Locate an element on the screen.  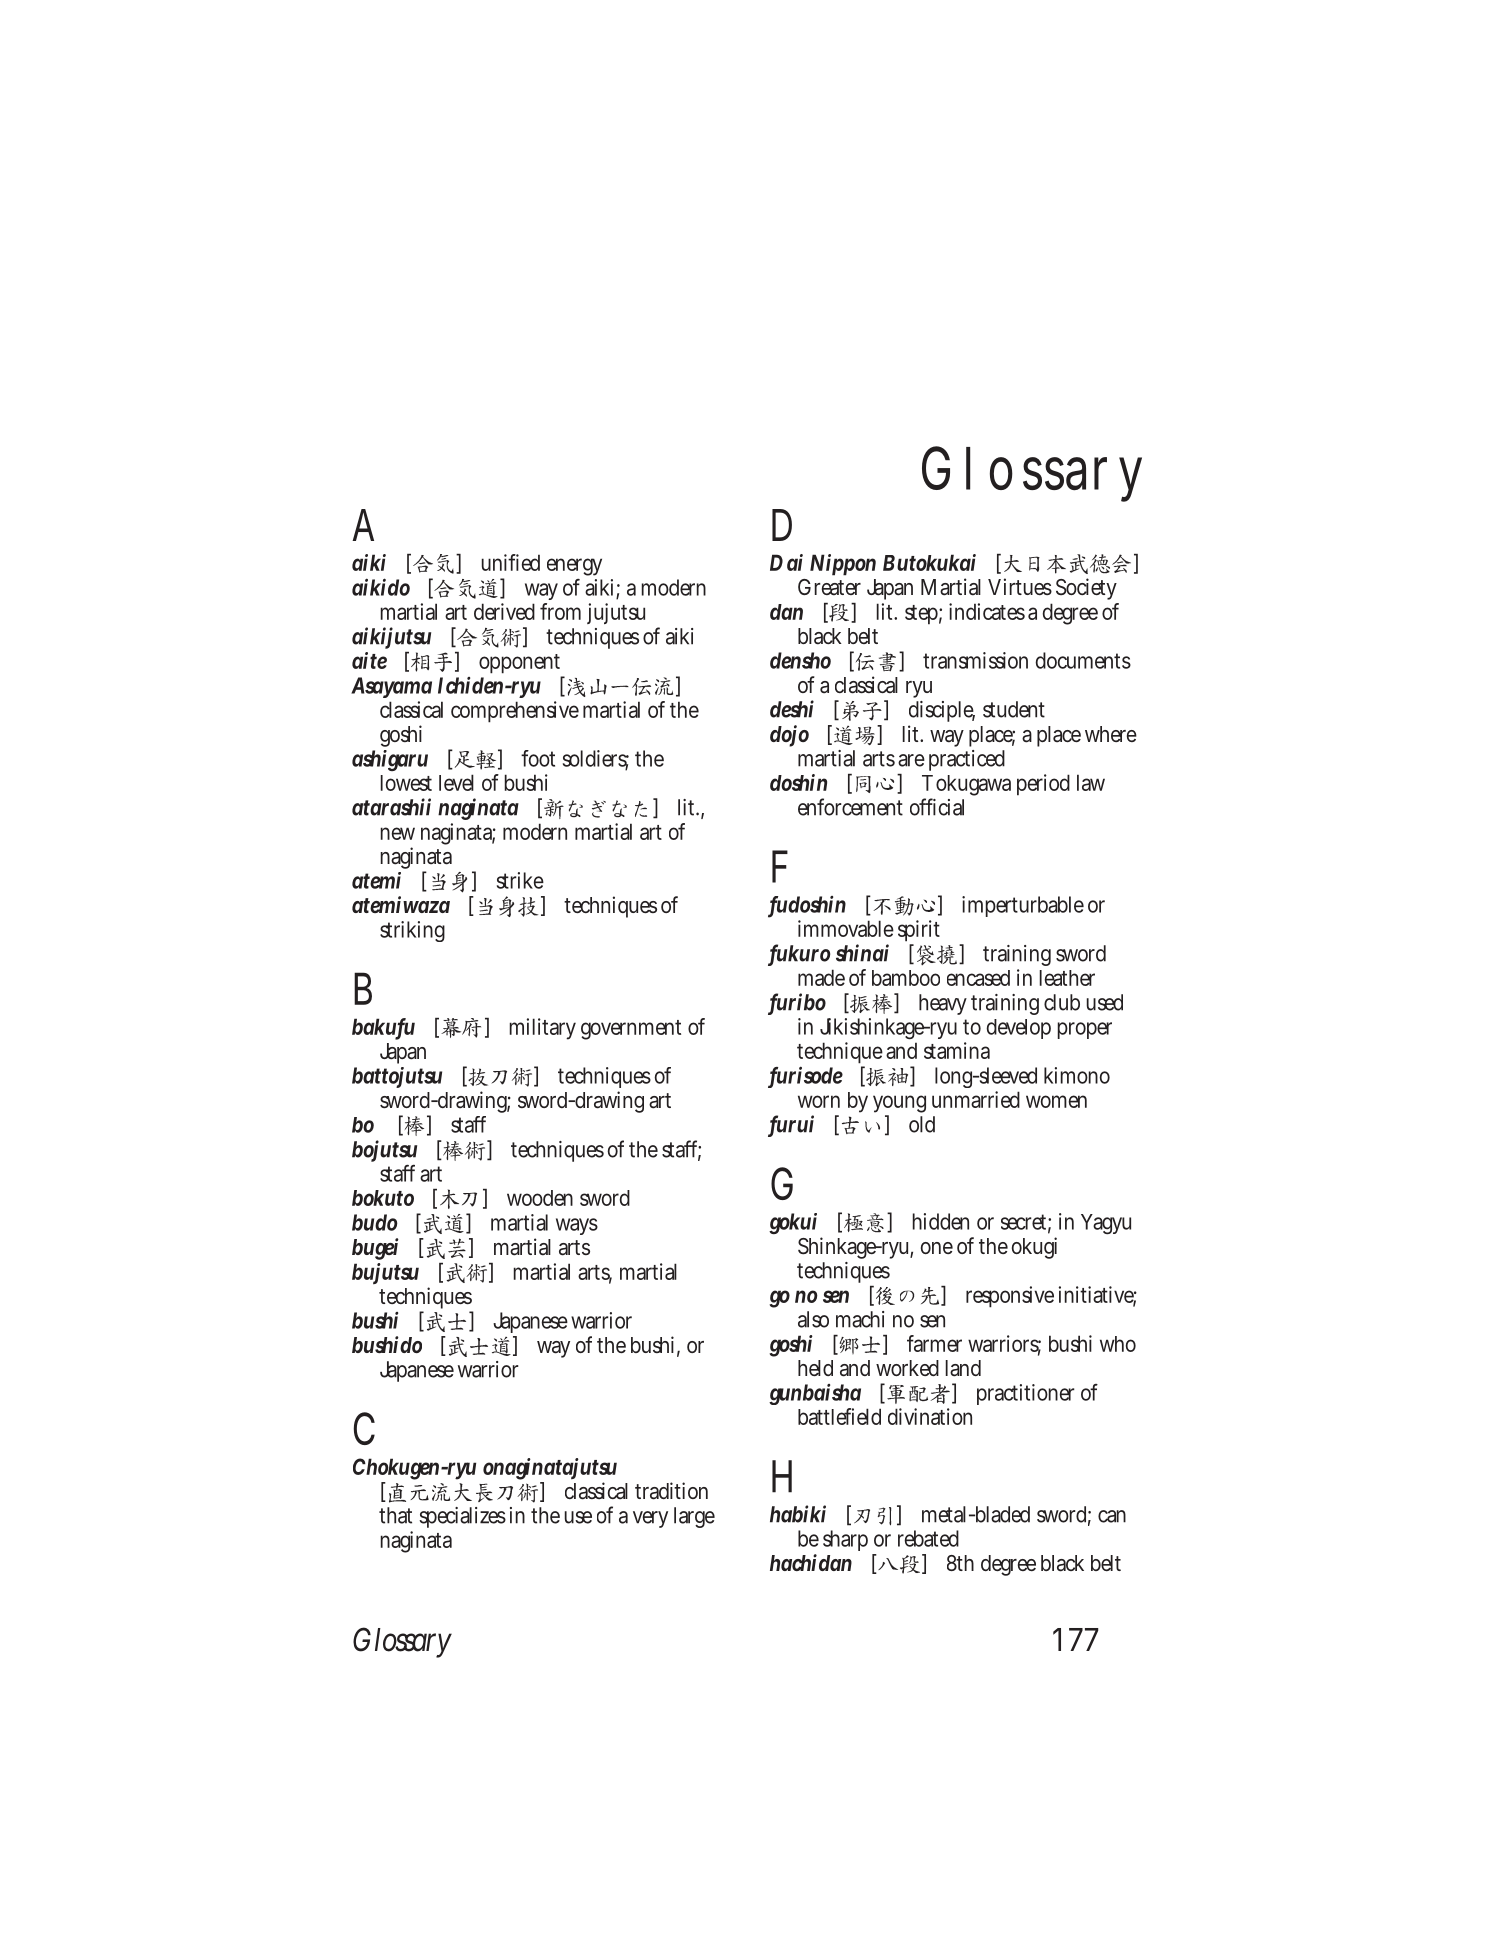
derived is located at coordinates (504, 611).
